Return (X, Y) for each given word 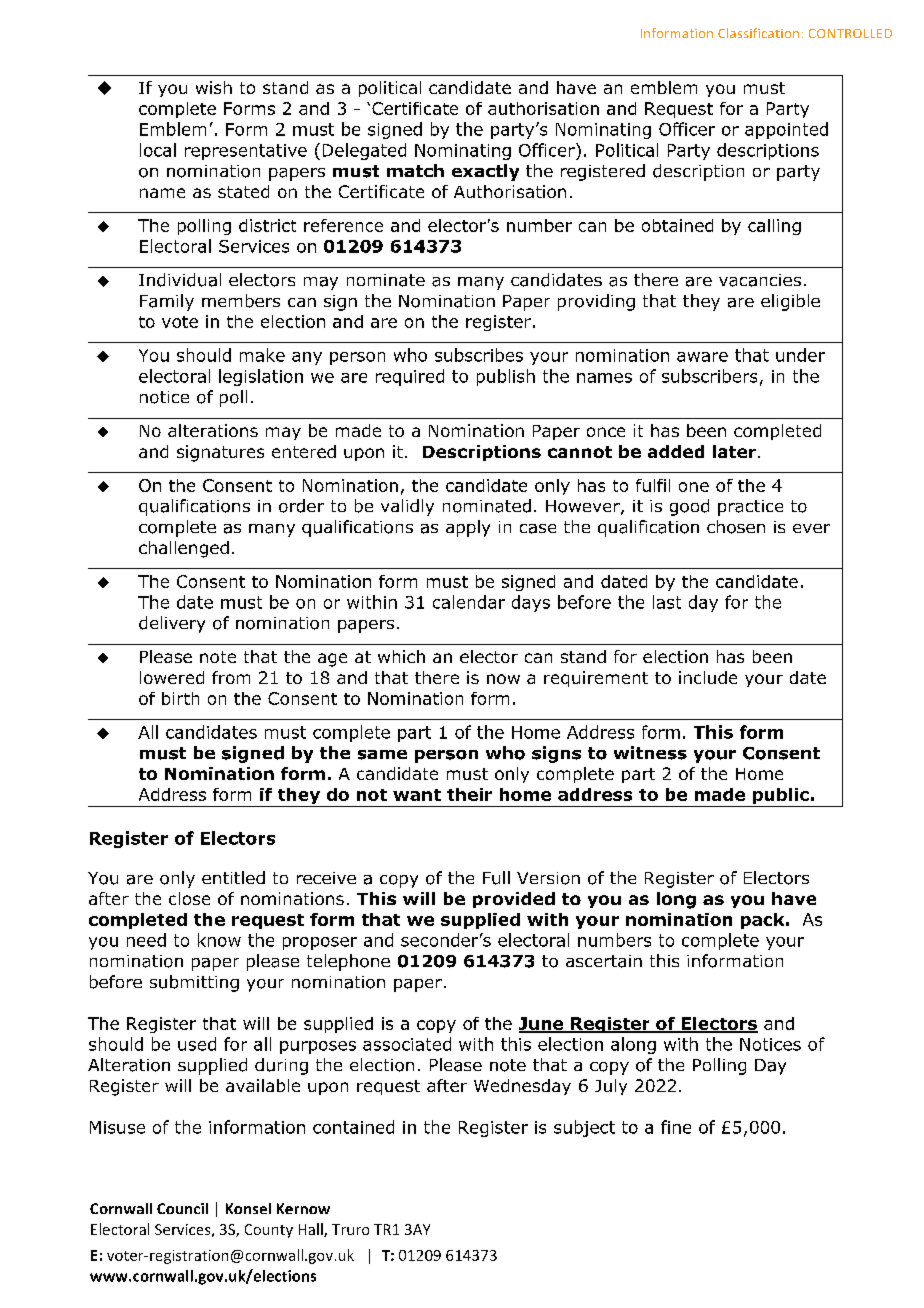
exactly (485, 172)
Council (182, 1208)
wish (214, 87)
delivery (172, 624)
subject (584, 1128)
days (531, 603)
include (708, 677)
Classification (758, 33)
